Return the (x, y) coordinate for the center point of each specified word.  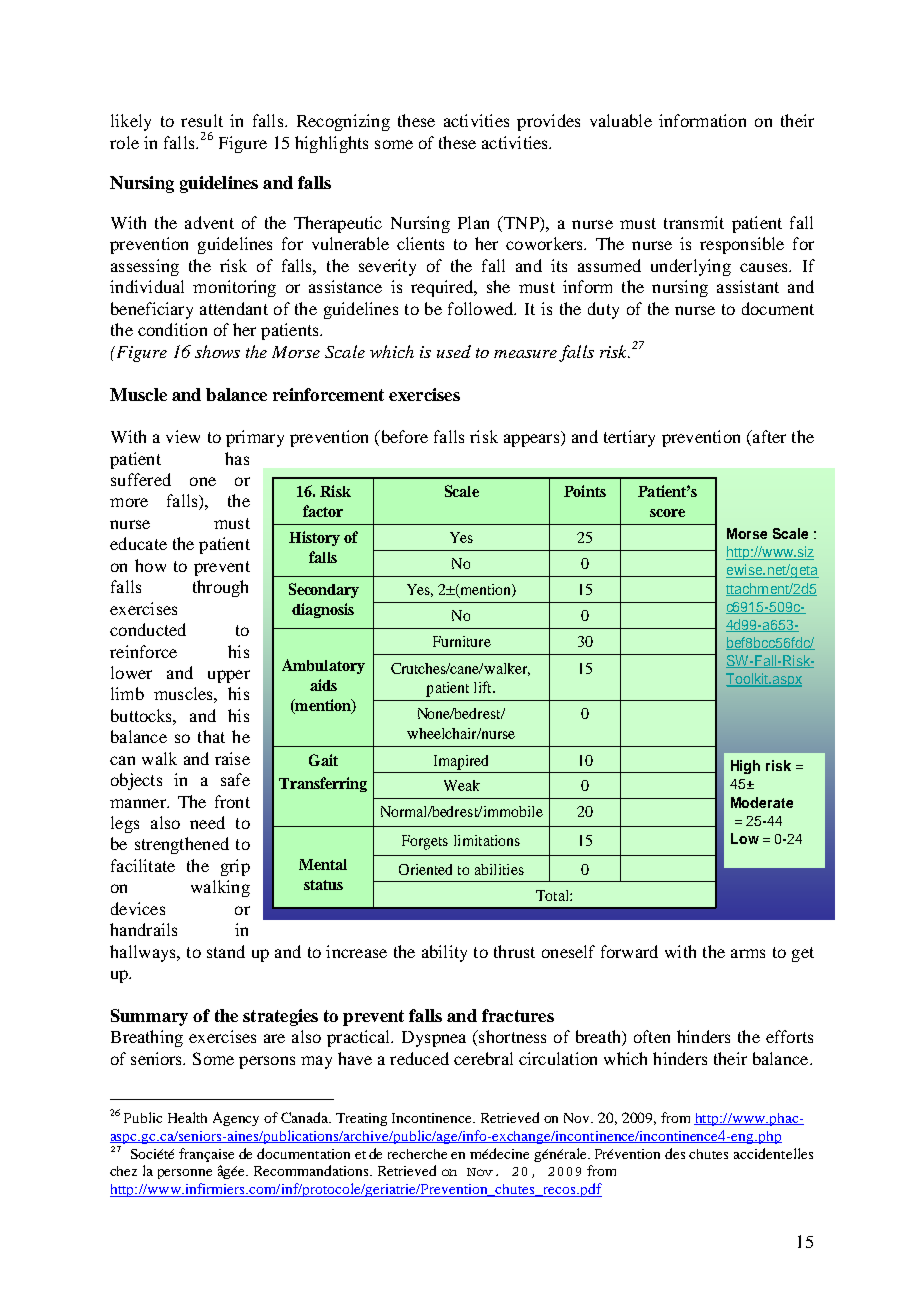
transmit (694, 222)
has (237, 458)
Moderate (762, 802)
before (403, 438)
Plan (473, 222)
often (652, 1036)
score (667, 513)
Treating (361, 1119)
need (207, 822)
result (202, 120)
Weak (462, 785)
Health (187, 1117)
